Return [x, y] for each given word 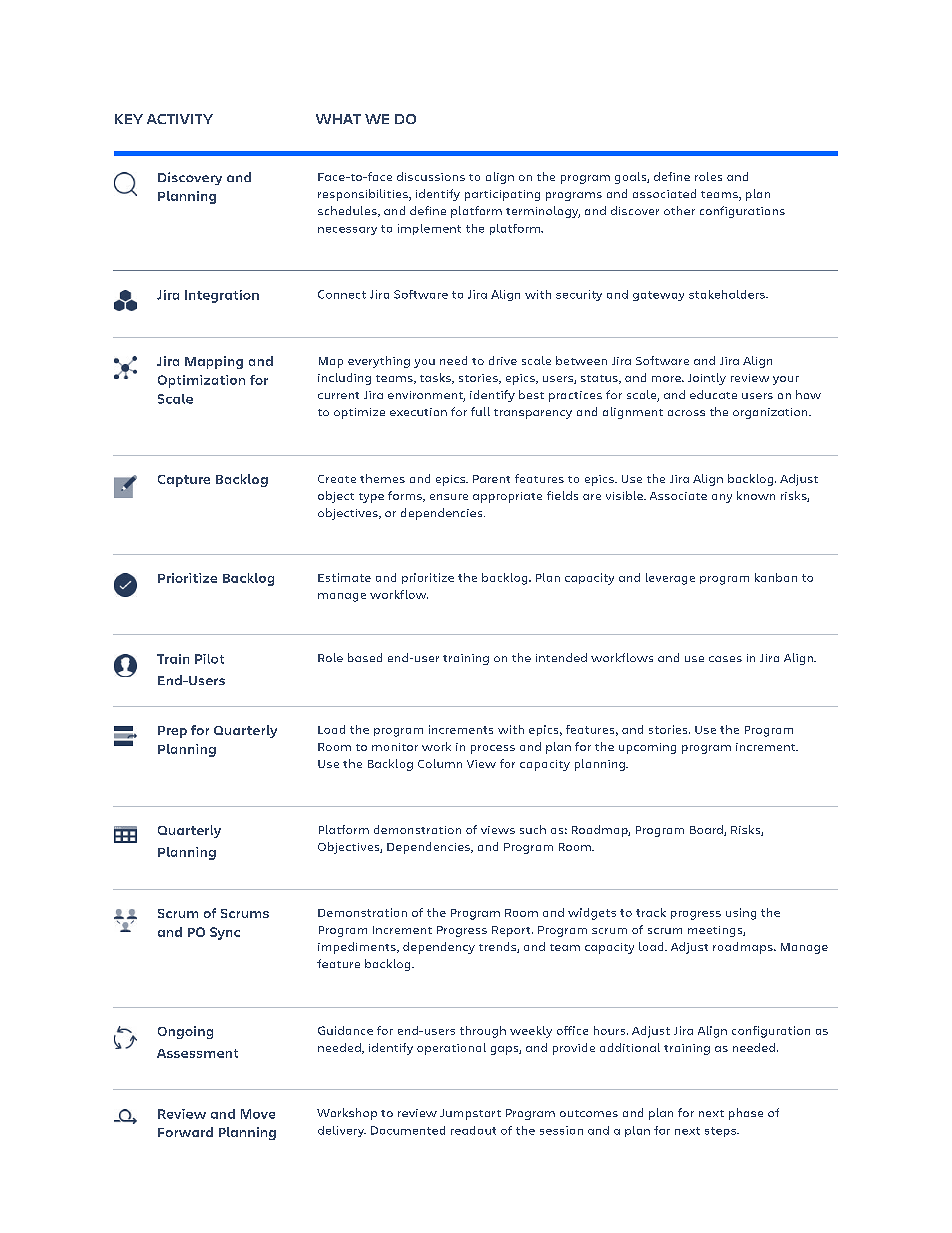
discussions [431, 176]
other [679, 210]
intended [561, 657]
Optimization [201, 381]
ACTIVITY [180, 119]
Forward [185, 1132]
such [533, 829]
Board [707, 830]
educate [713, 394]
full [480, 411]
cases [725, 659]
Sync [225, 933]
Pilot [209, 659]
